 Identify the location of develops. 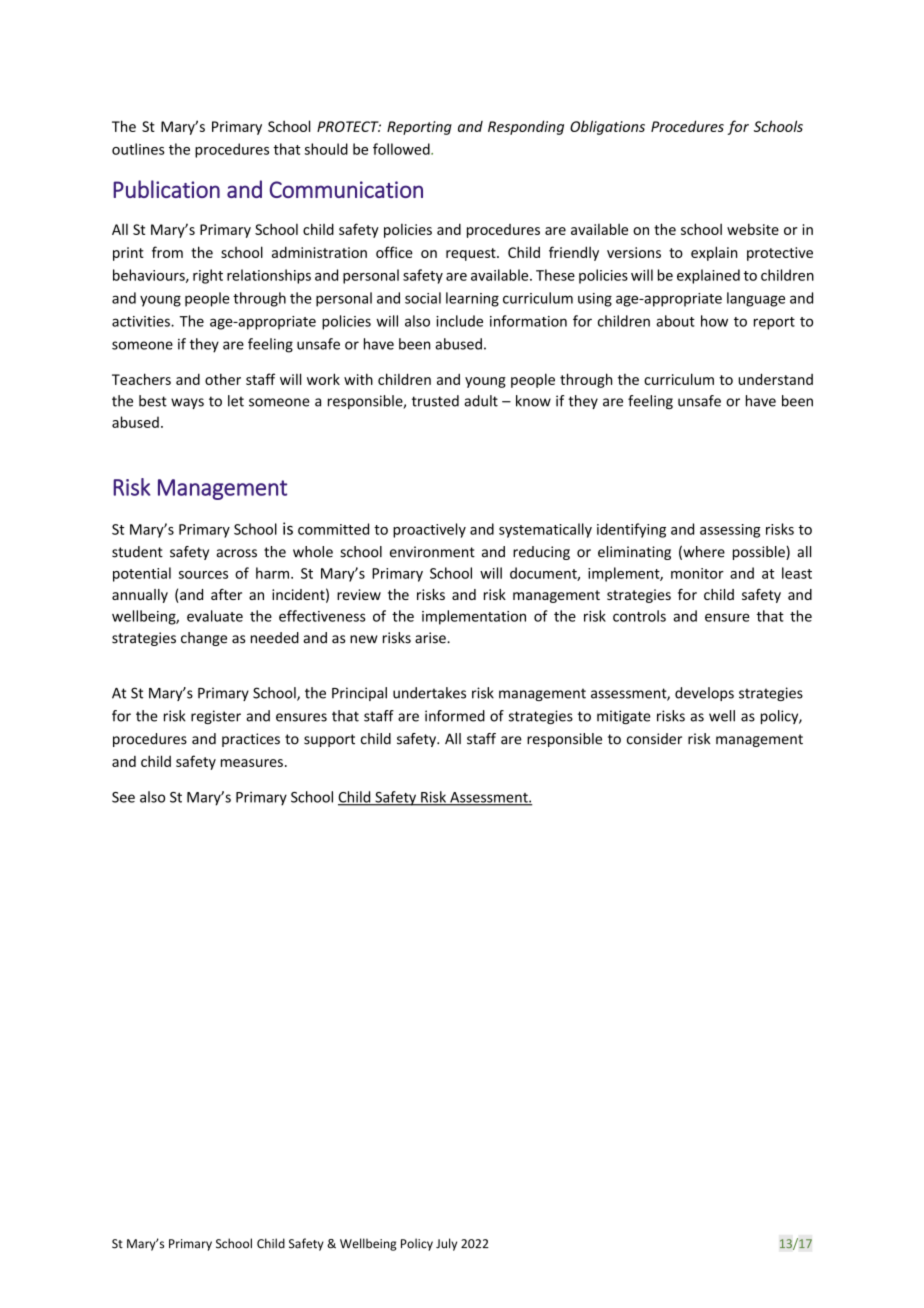
(704, 694).
